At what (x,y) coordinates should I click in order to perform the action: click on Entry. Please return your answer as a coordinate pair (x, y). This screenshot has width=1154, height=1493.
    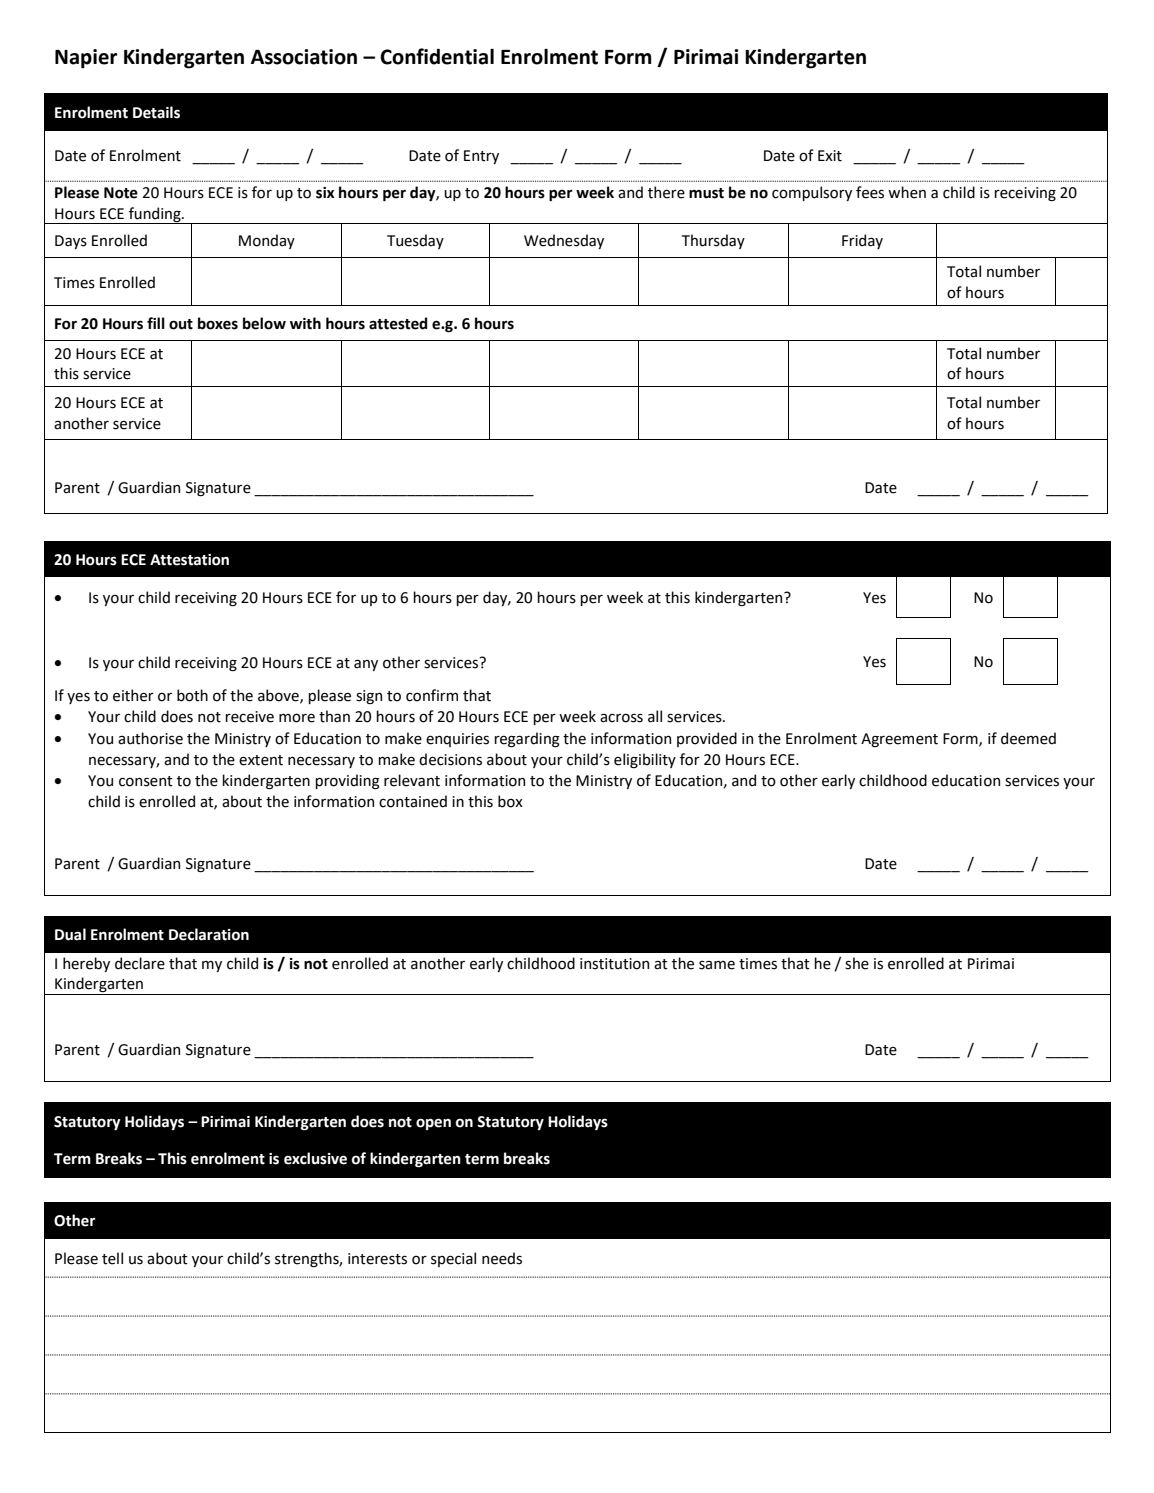
    Looking at the image, I should click on (481, 157).
